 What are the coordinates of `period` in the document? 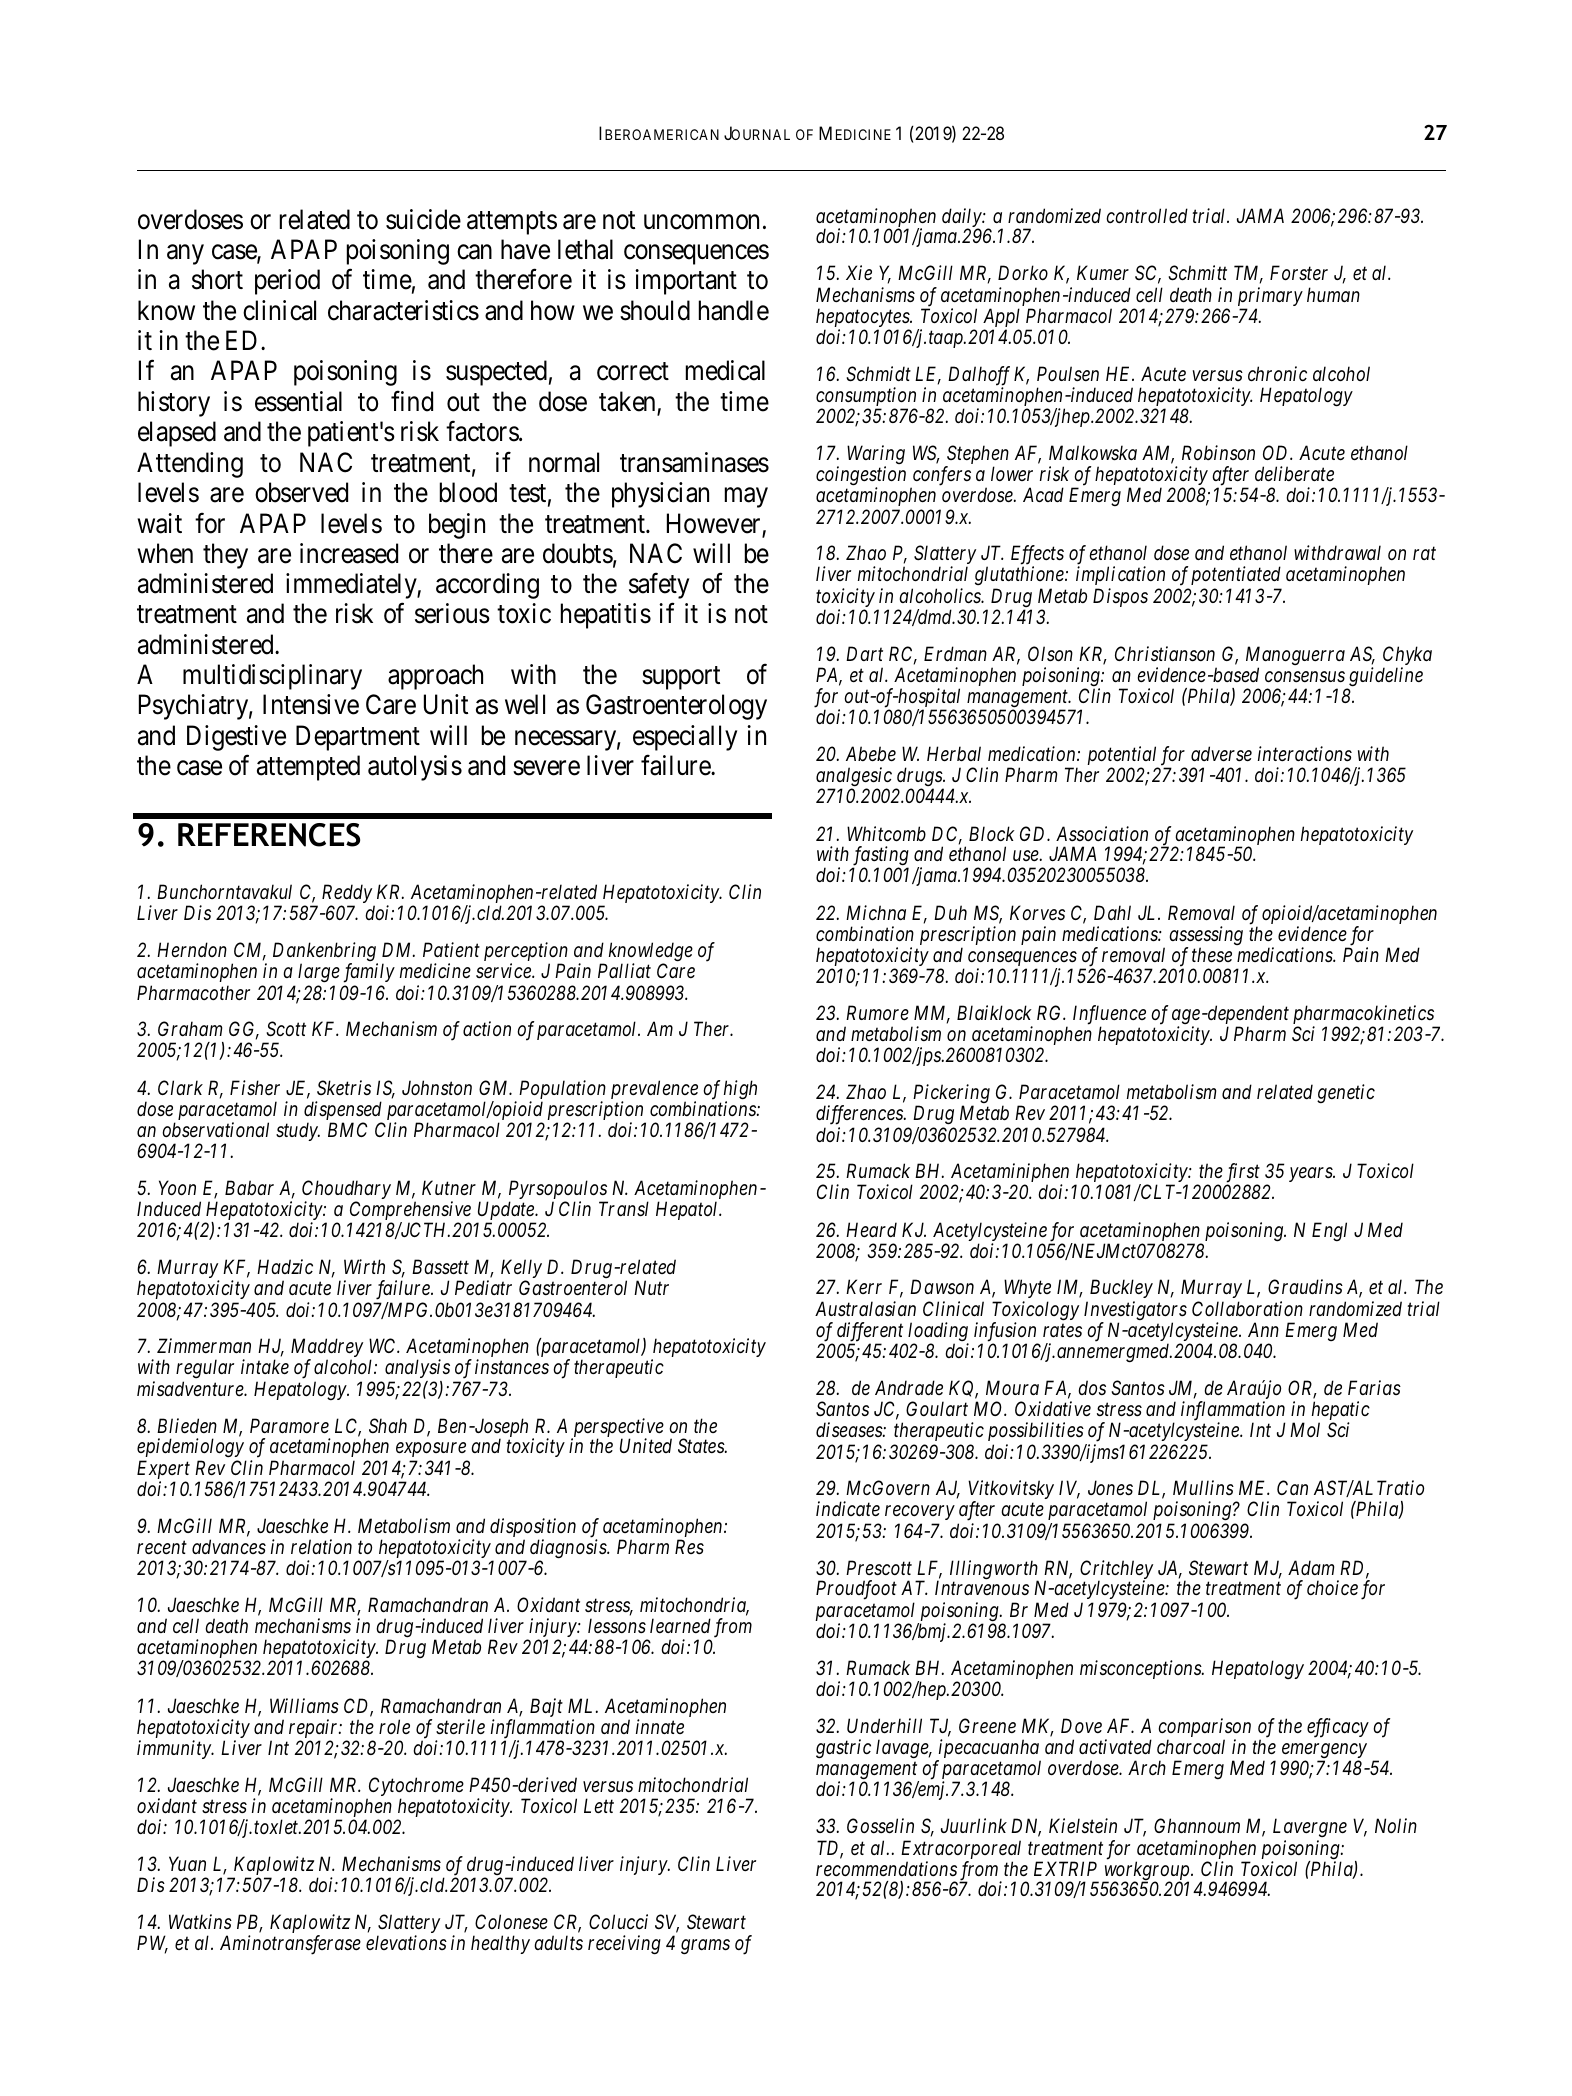 It's located at (287, 282).
